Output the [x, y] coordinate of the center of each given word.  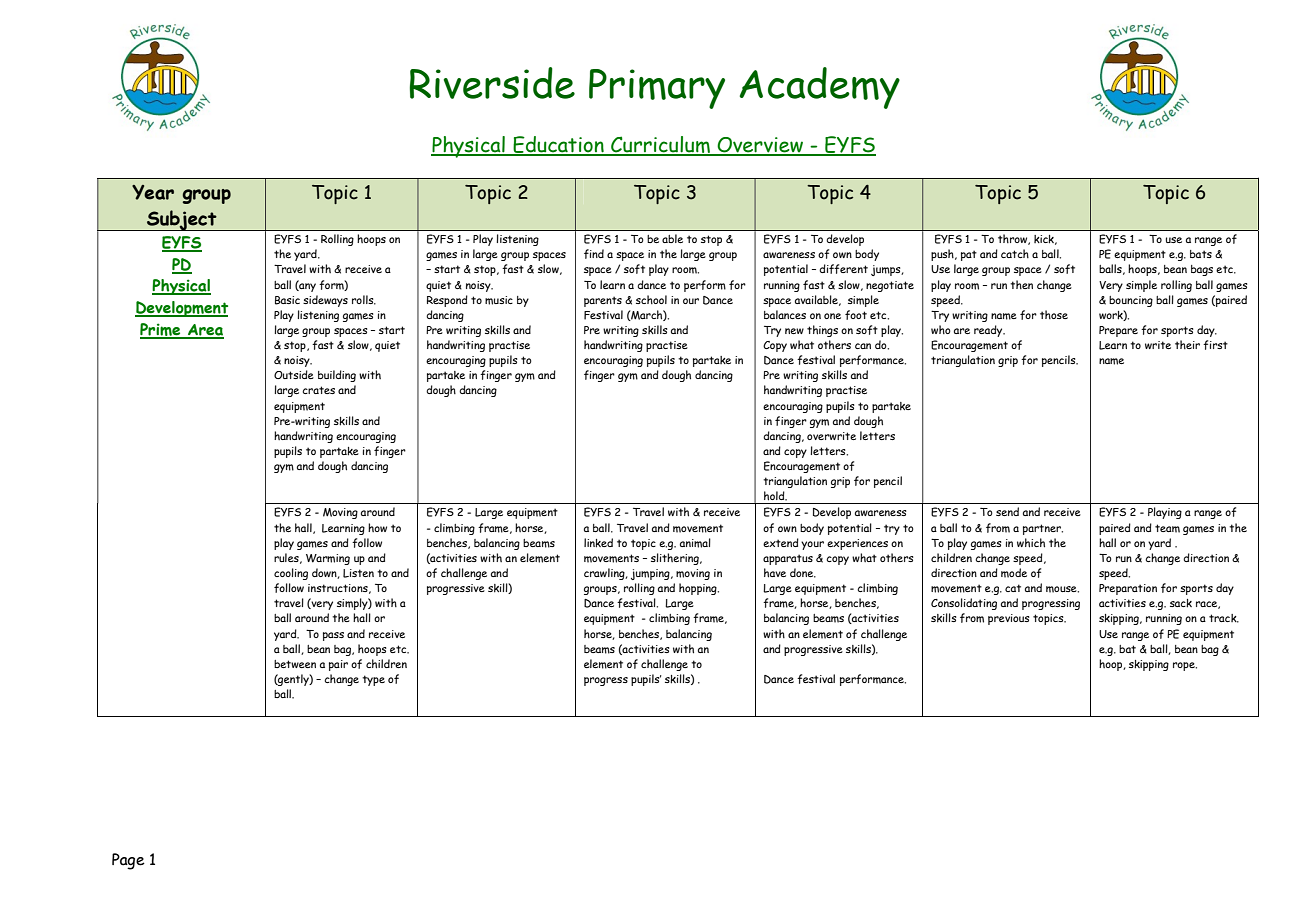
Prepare [1118, 331]
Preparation [1128, 589]
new [794, 331]
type [373, 680]
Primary [657, 89]
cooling [291, 574]
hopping [699, 589]
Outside [294, 374]
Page [128, 861]
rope [1185, 666]
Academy [819, 88]
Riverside [492, 83]
